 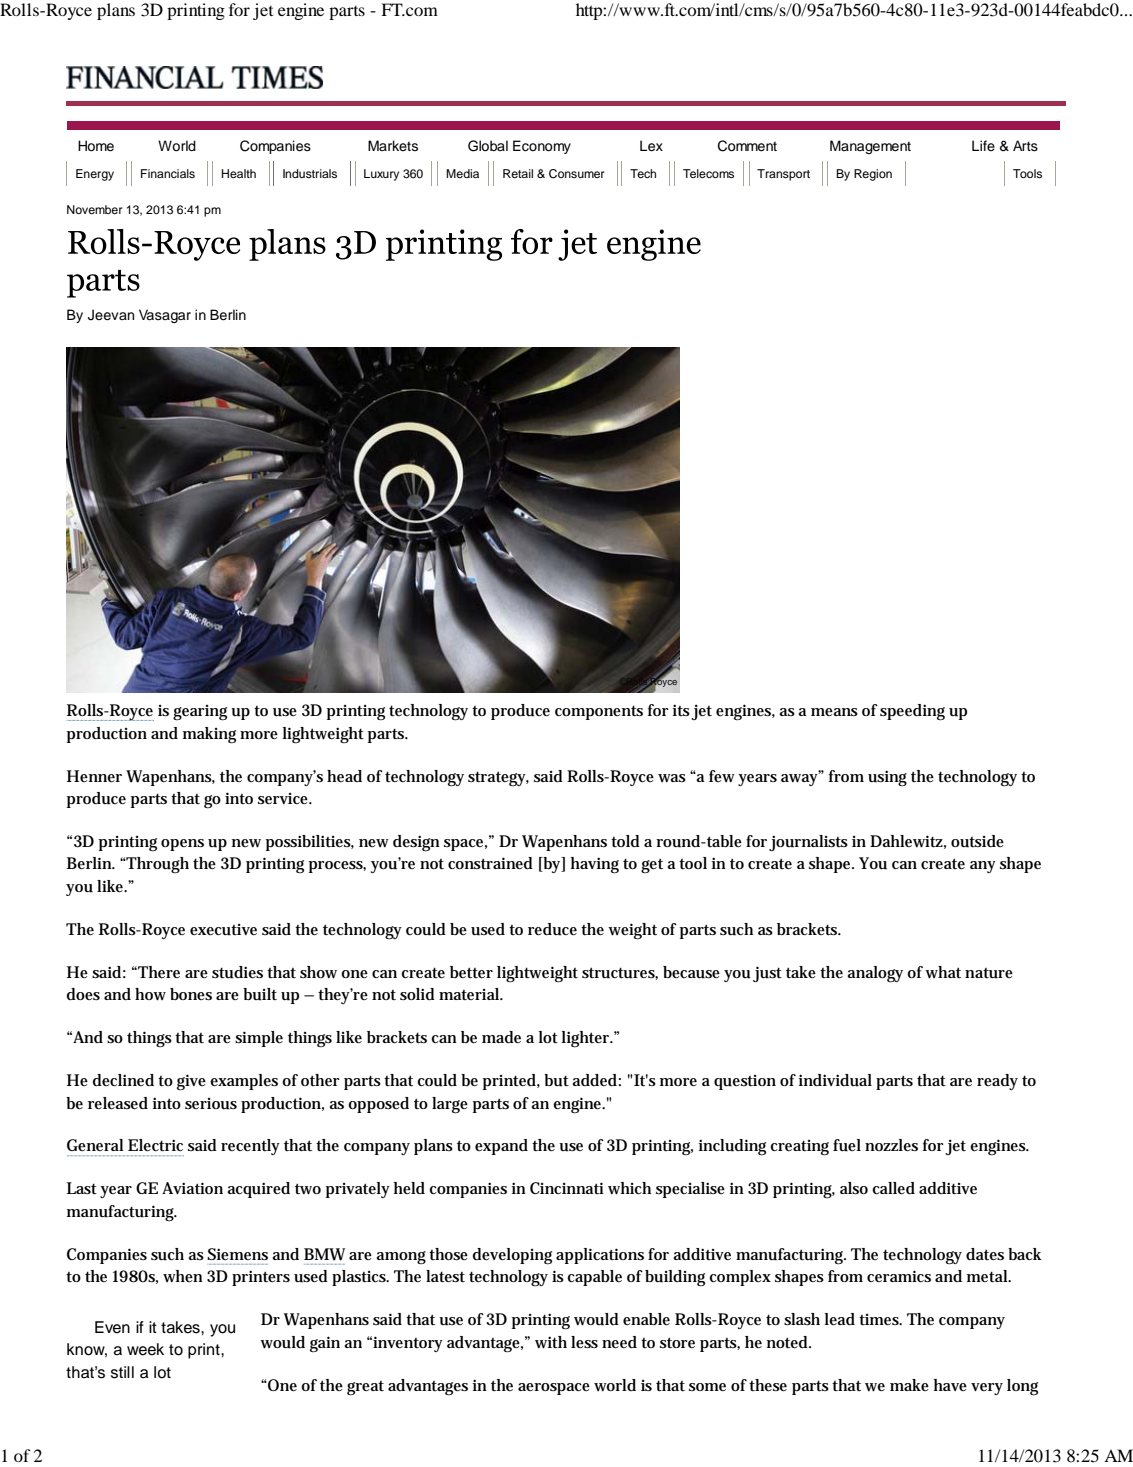 I want to click on Consumer, so click(x=576, y=174).
